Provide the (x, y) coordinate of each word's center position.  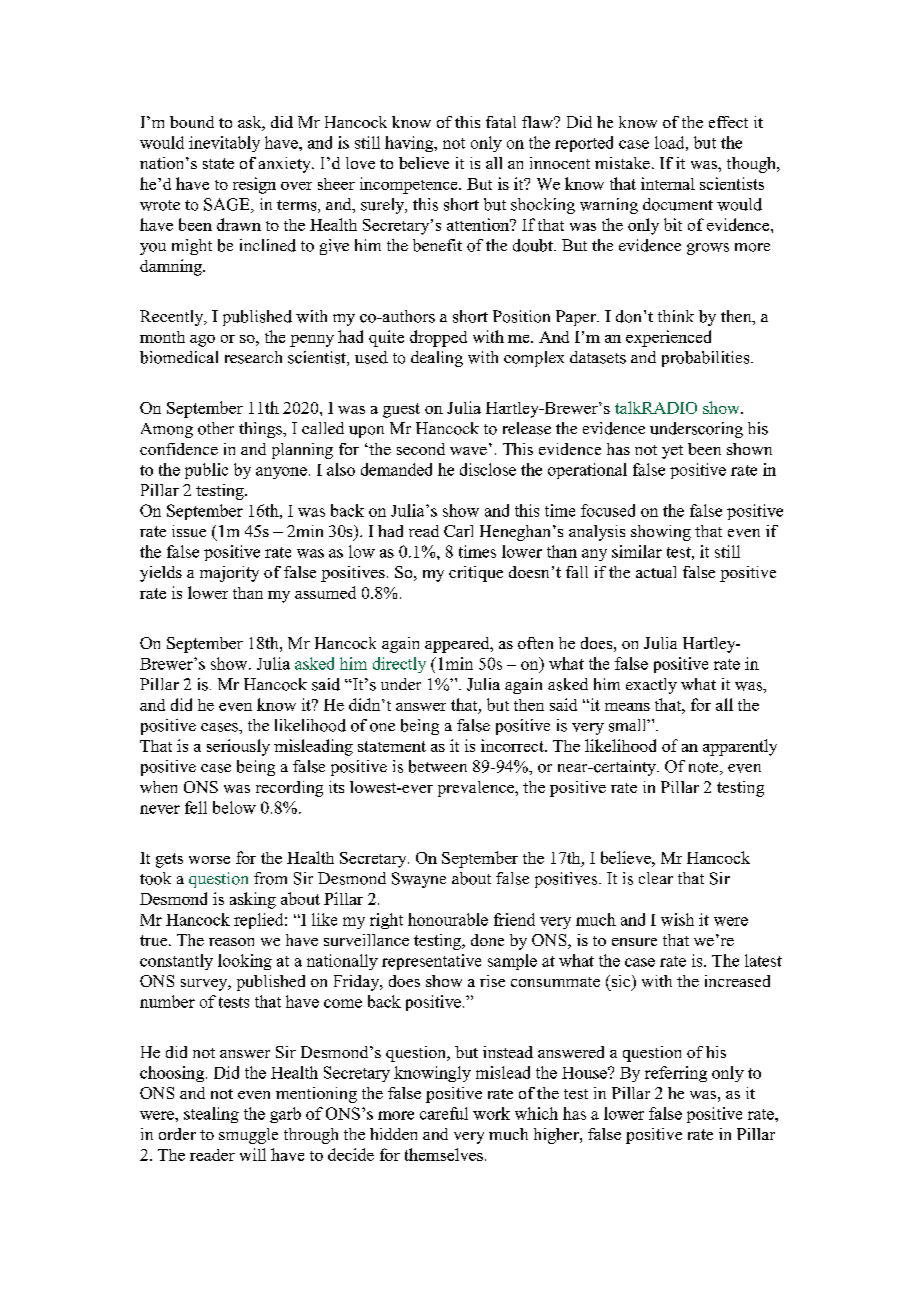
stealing (211, 1115)
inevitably (224, 144)
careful (444, 1113)
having (410, 144)
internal (668, 183)
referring (676, 1074)
